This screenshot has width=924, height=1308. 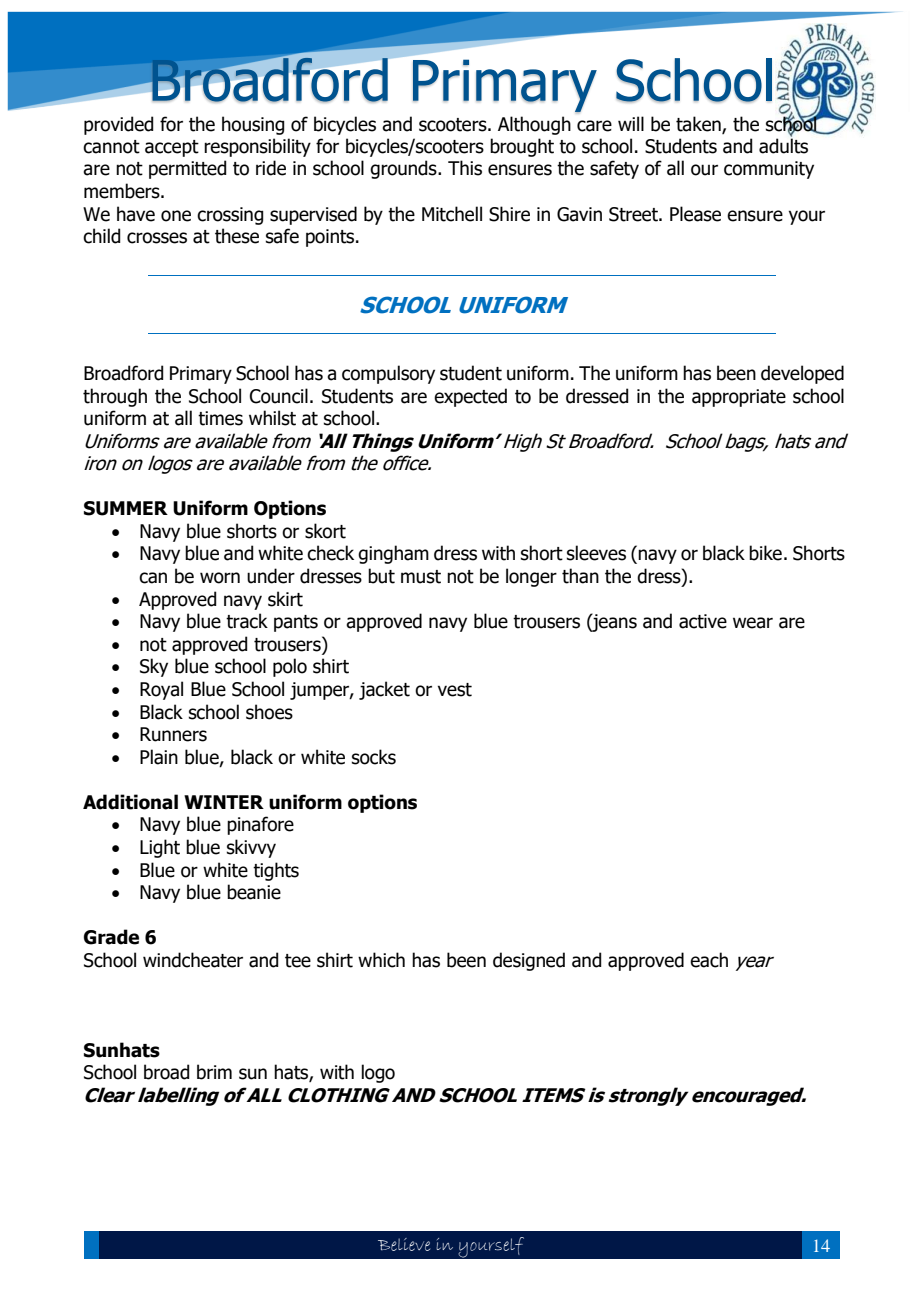 I want to click on brim, so click(x=214, y=1072).
